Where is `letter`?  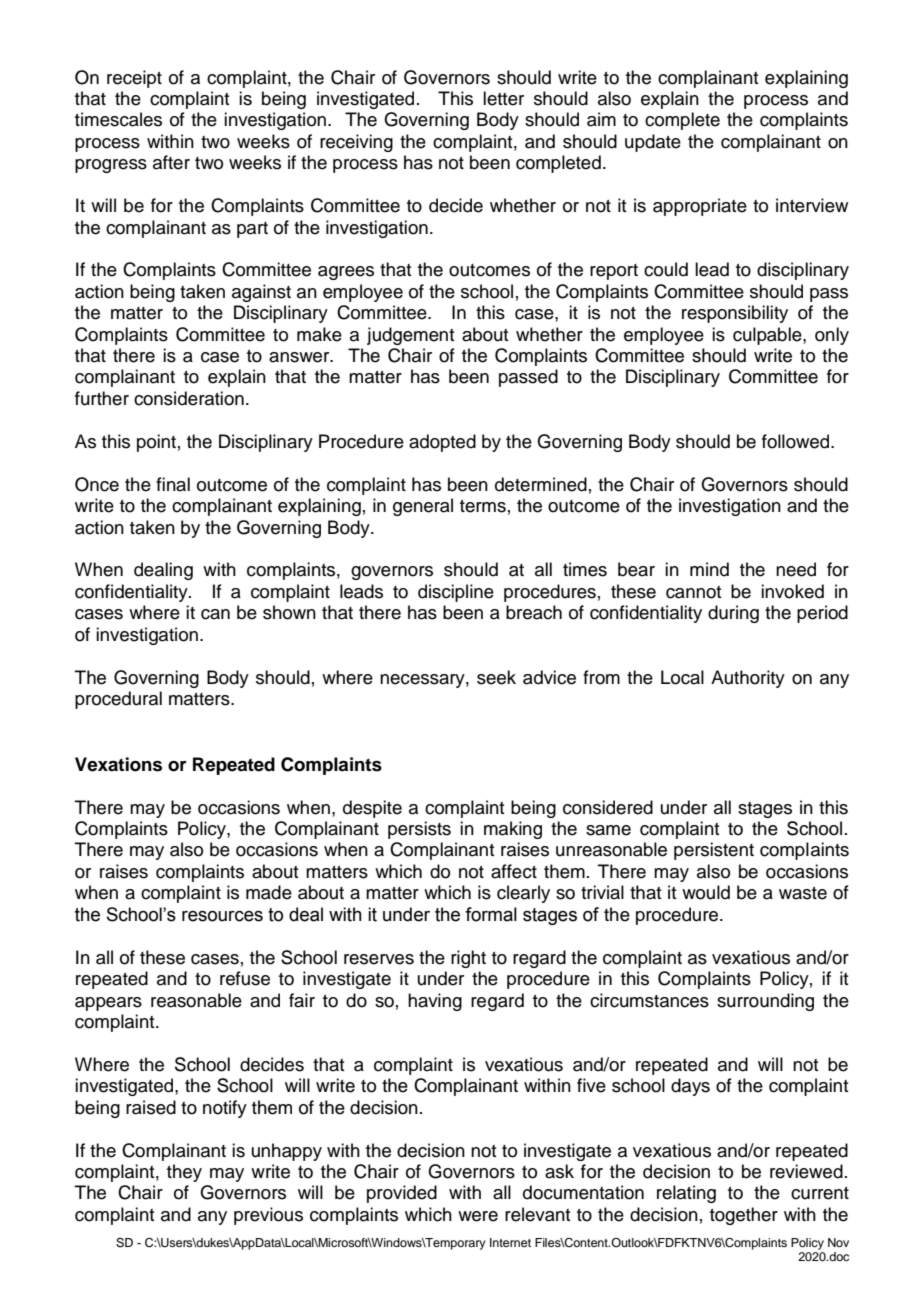 letter is located at coordinates (503, 98).
